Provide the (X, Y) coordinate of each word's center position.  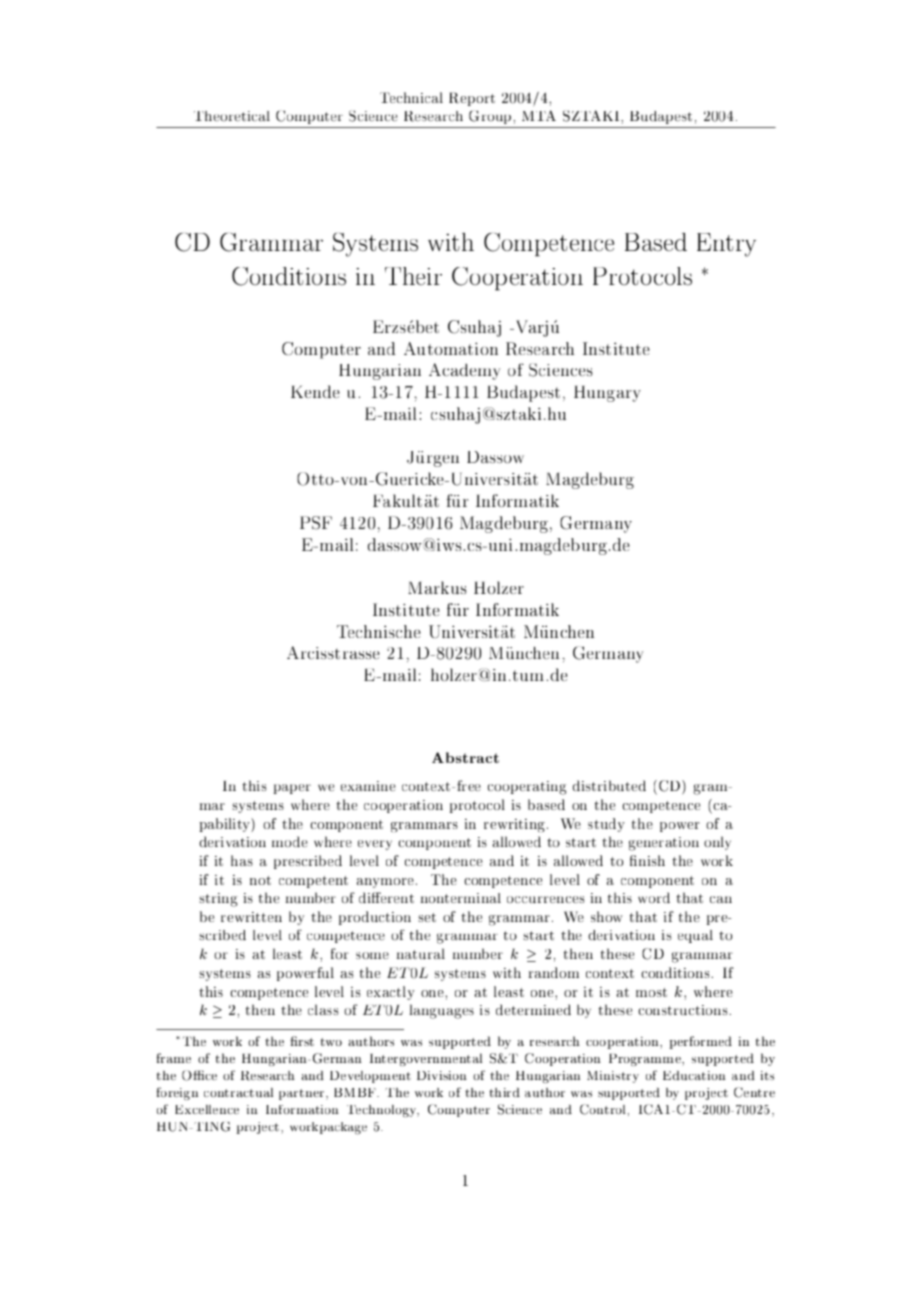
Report (472, 99)
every (375, 845)
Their (413, 276)
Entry (726, 245)
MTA (539, 115)
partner (303, 1094)
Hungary (607, 394)
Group (491, 117)
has (242, 860)
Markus (437, 587)
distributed (609, 785)
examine (368, 786)
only (717, 843)
